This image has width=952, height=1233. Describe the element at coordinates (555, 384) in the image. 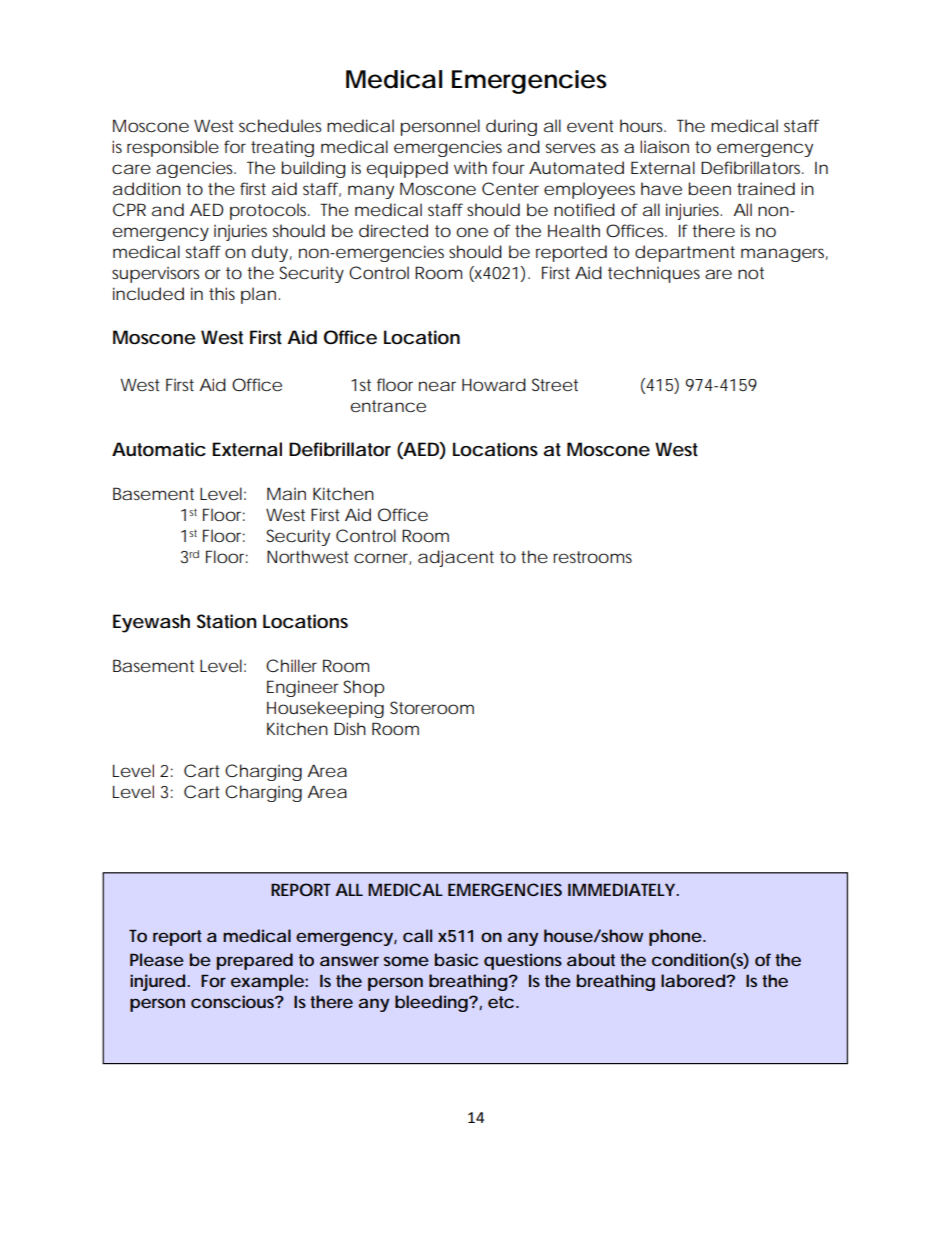

I see `Street` at that location.
